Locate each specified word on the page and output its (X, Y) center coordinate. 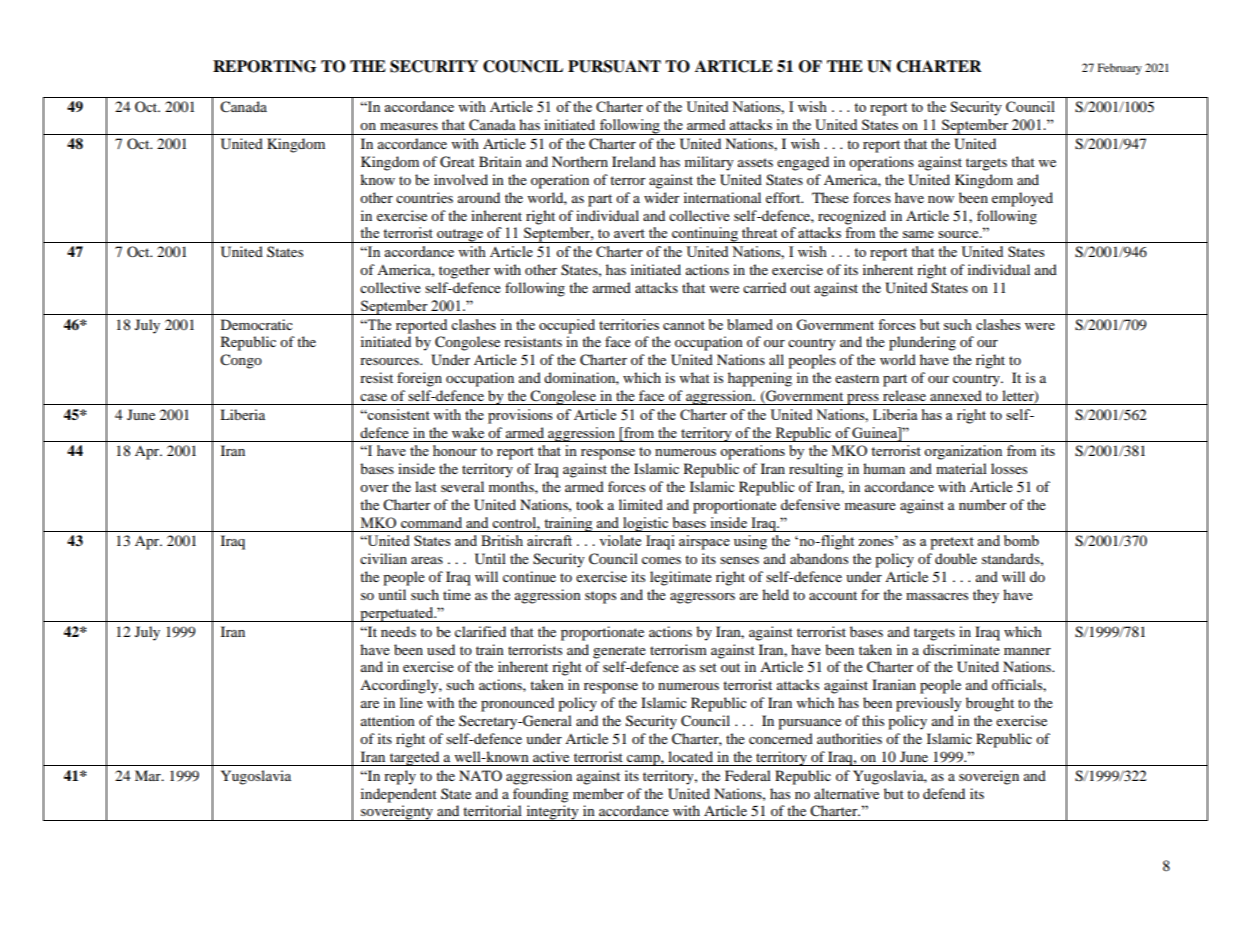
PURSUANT (614, 66)
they (986, 596)
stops (600, 597)
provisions (520, 416)
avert (629, 233)
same (918, 234)
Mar (149, 775)
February (1120, 69)
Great (457, 162)
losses (1009, 468)
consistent (398, 414)
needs (398, 631)
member (598, 793)
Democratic (257, 324)
